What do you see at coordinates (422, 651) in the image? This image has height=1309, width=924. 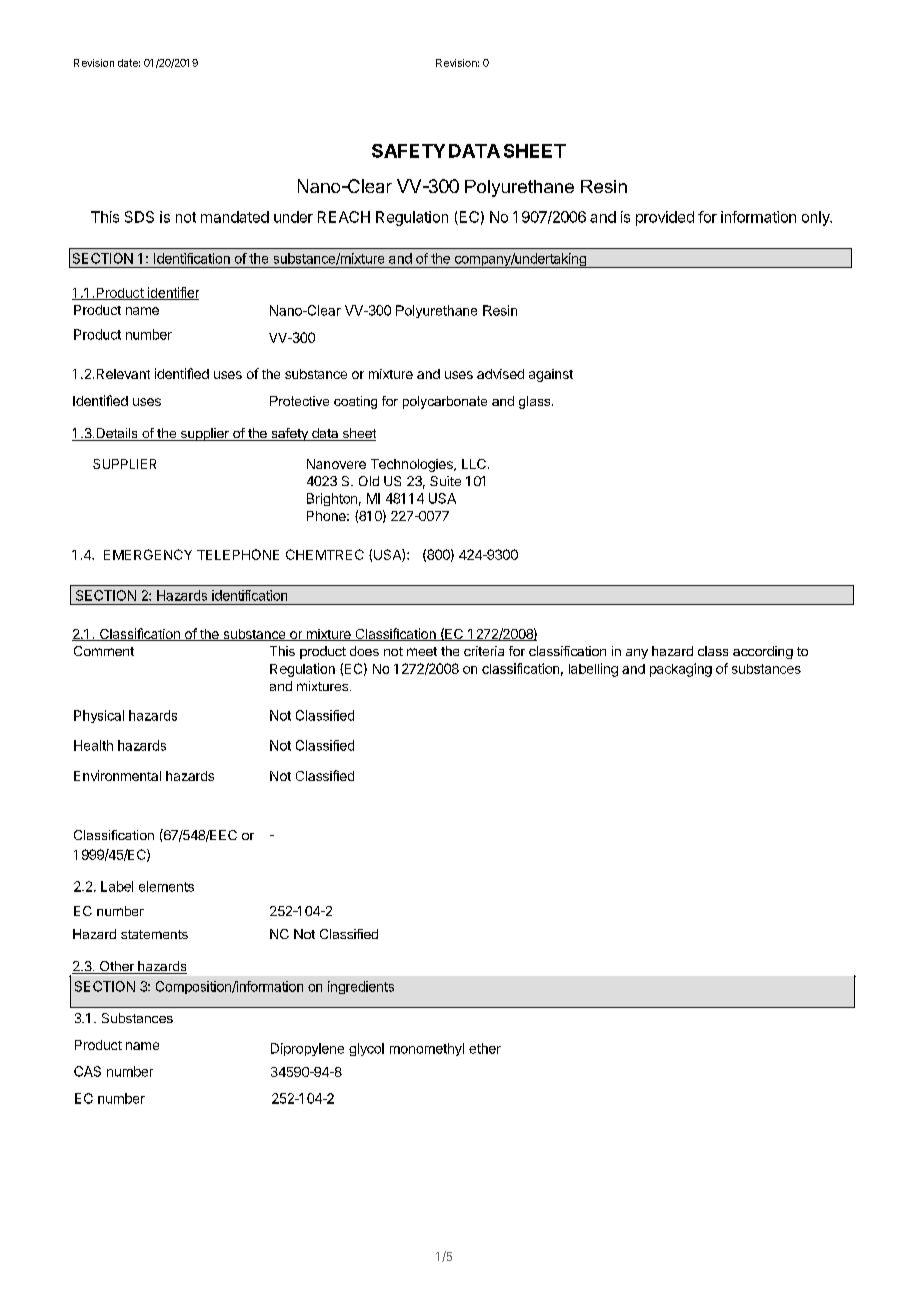 I see `meet` at bounding box center [422, 651].
